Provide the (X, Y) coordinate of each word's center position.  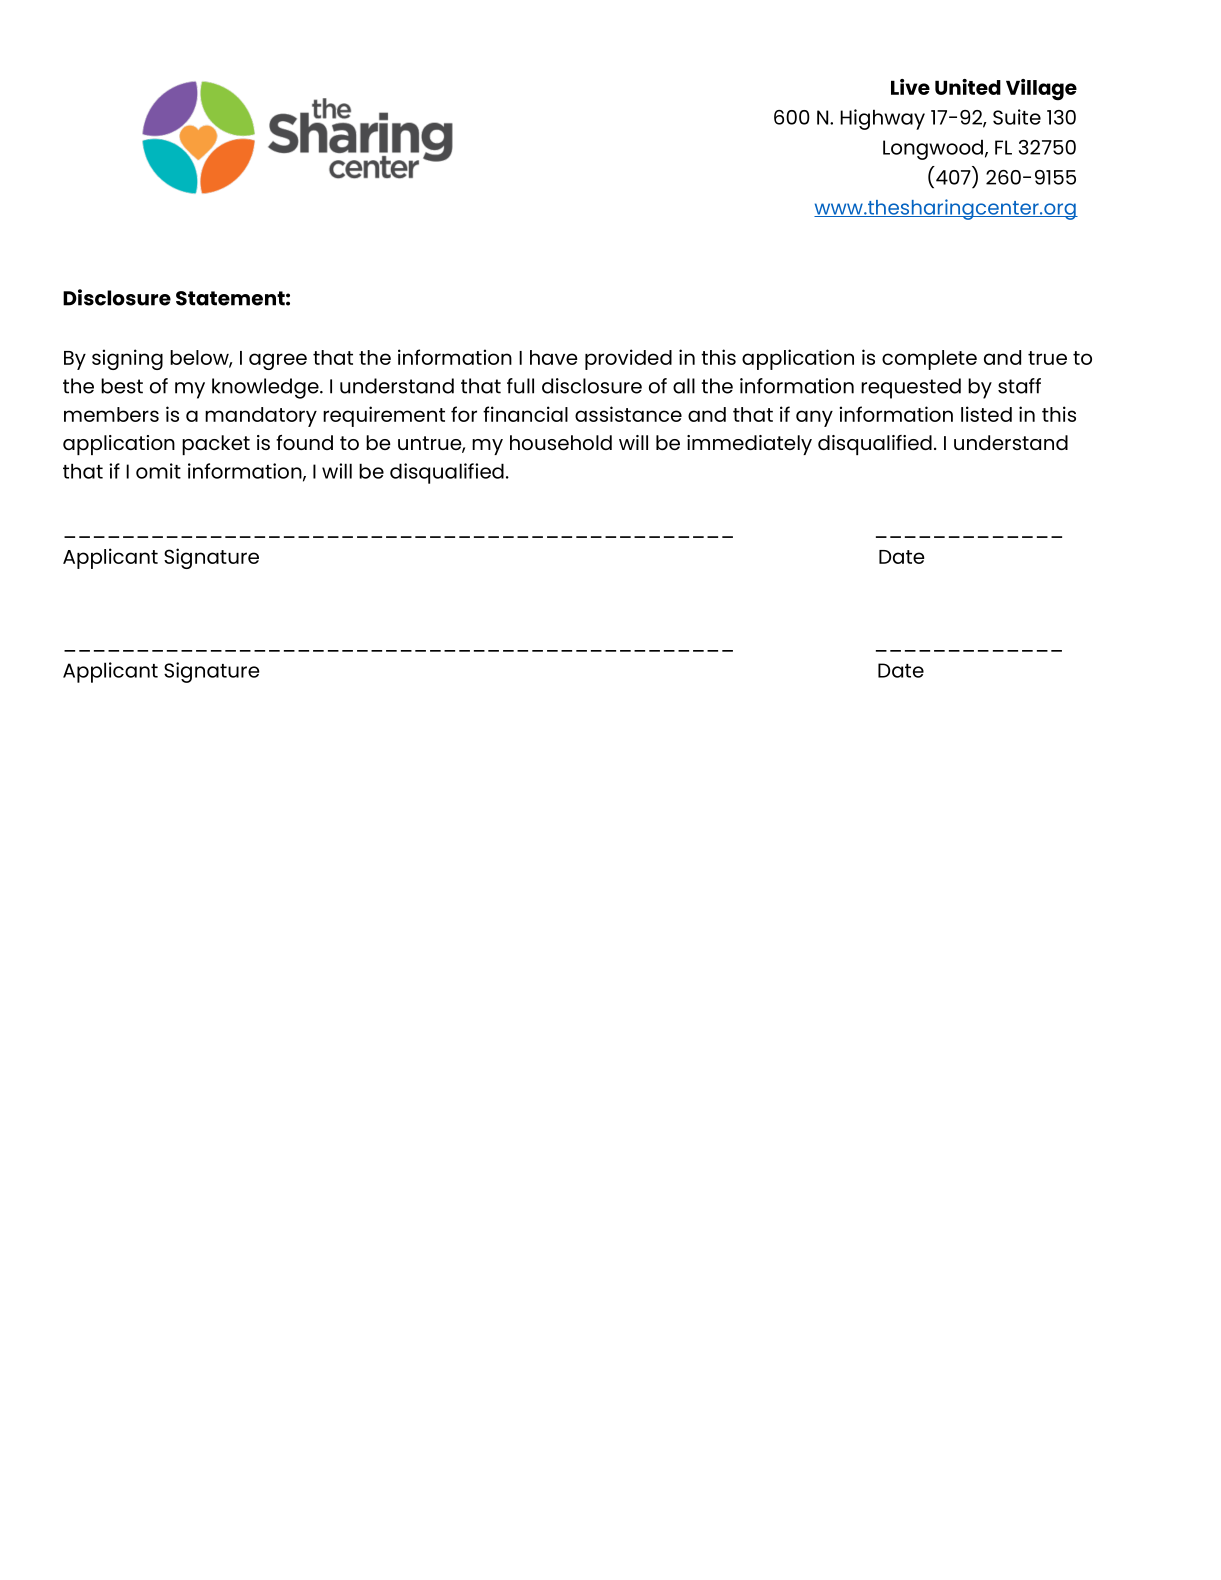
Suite (1017, 117)
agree (278, 361)
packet (216, 445)
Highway (882, 119)
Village (1041, 90)
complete (929, 360)
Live (910, 87)
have (554, 357)
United (968, 87)
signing (127, 359)
